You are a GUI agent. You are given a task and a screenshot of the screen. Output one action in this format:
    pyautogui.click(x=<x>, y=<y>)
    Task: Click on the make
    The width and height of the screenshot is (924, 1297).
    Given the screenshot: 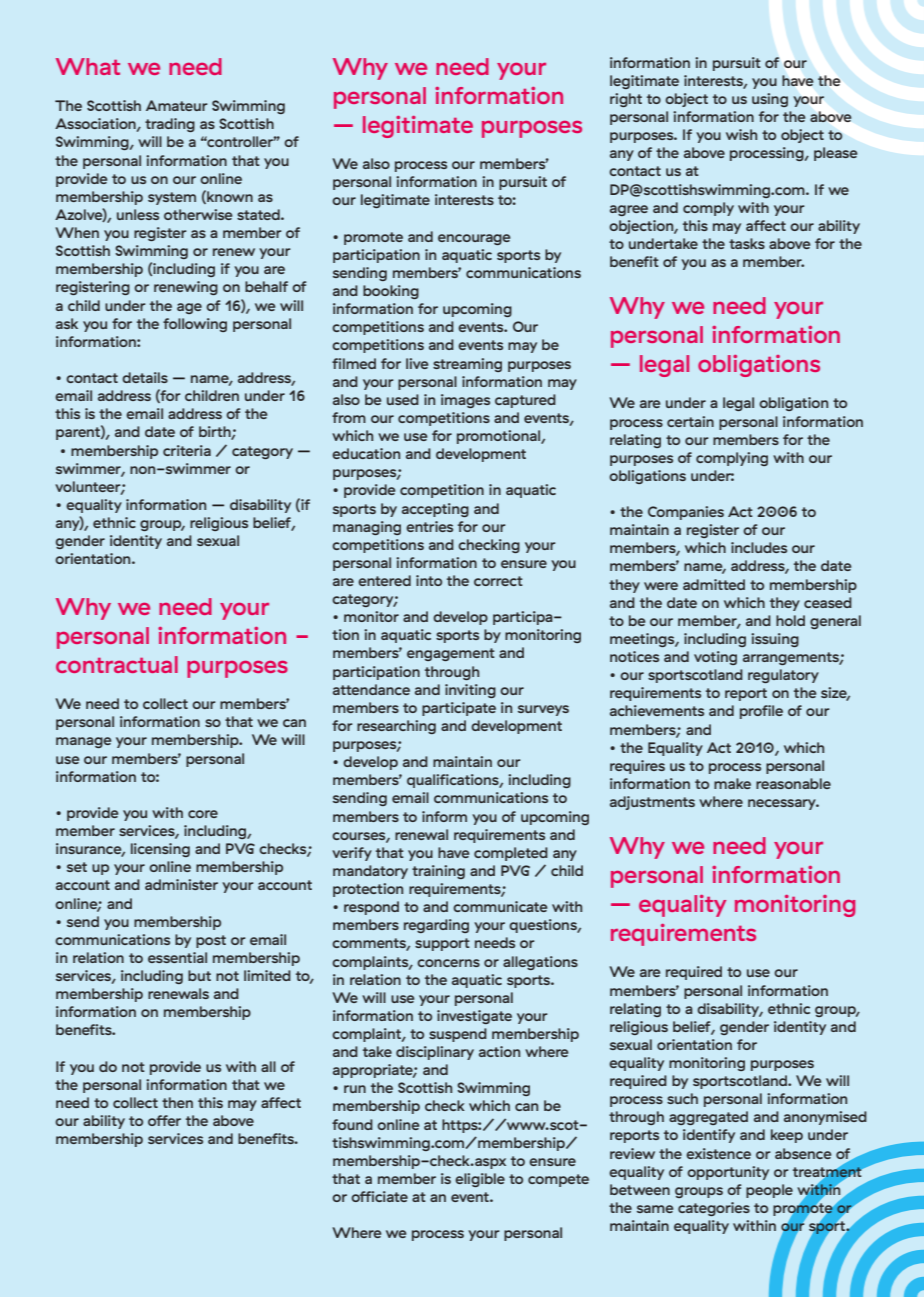 What is the action you would take?
    pyautogui.click(x=732, y=783)
